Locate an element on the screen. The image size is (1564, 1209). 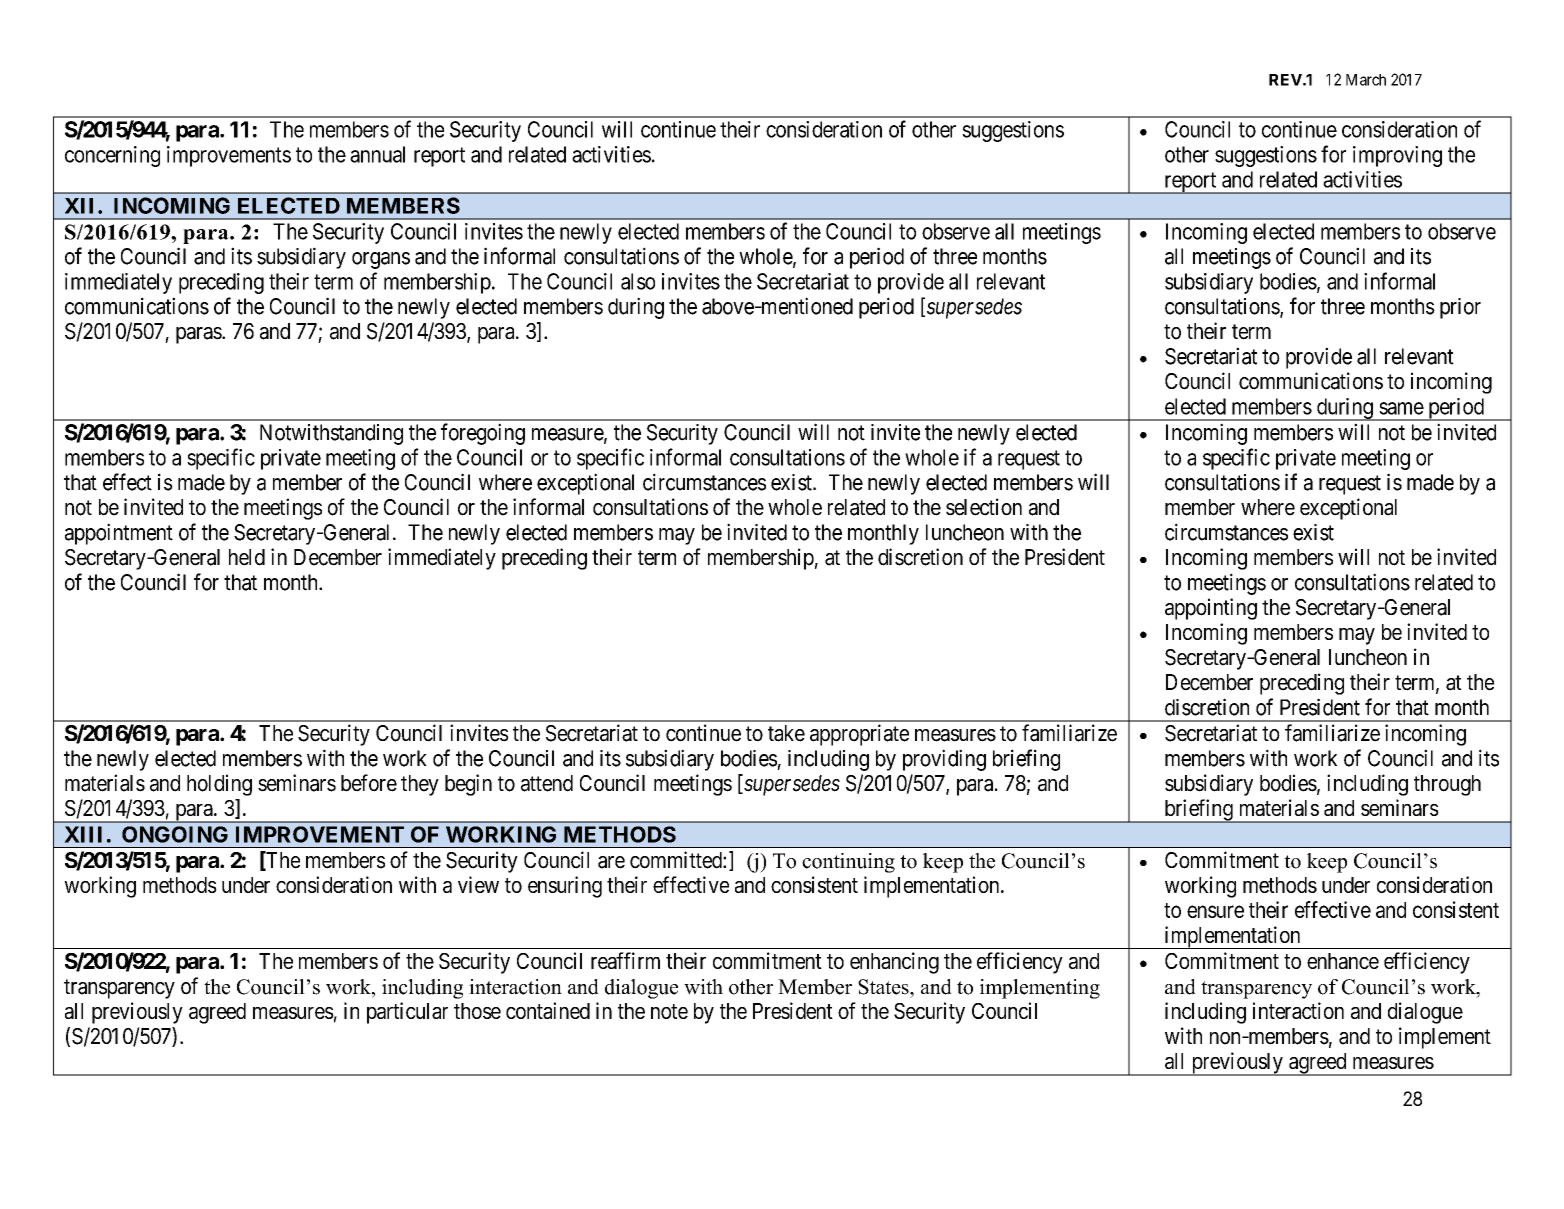
States is located at coordinates (884, 987).
